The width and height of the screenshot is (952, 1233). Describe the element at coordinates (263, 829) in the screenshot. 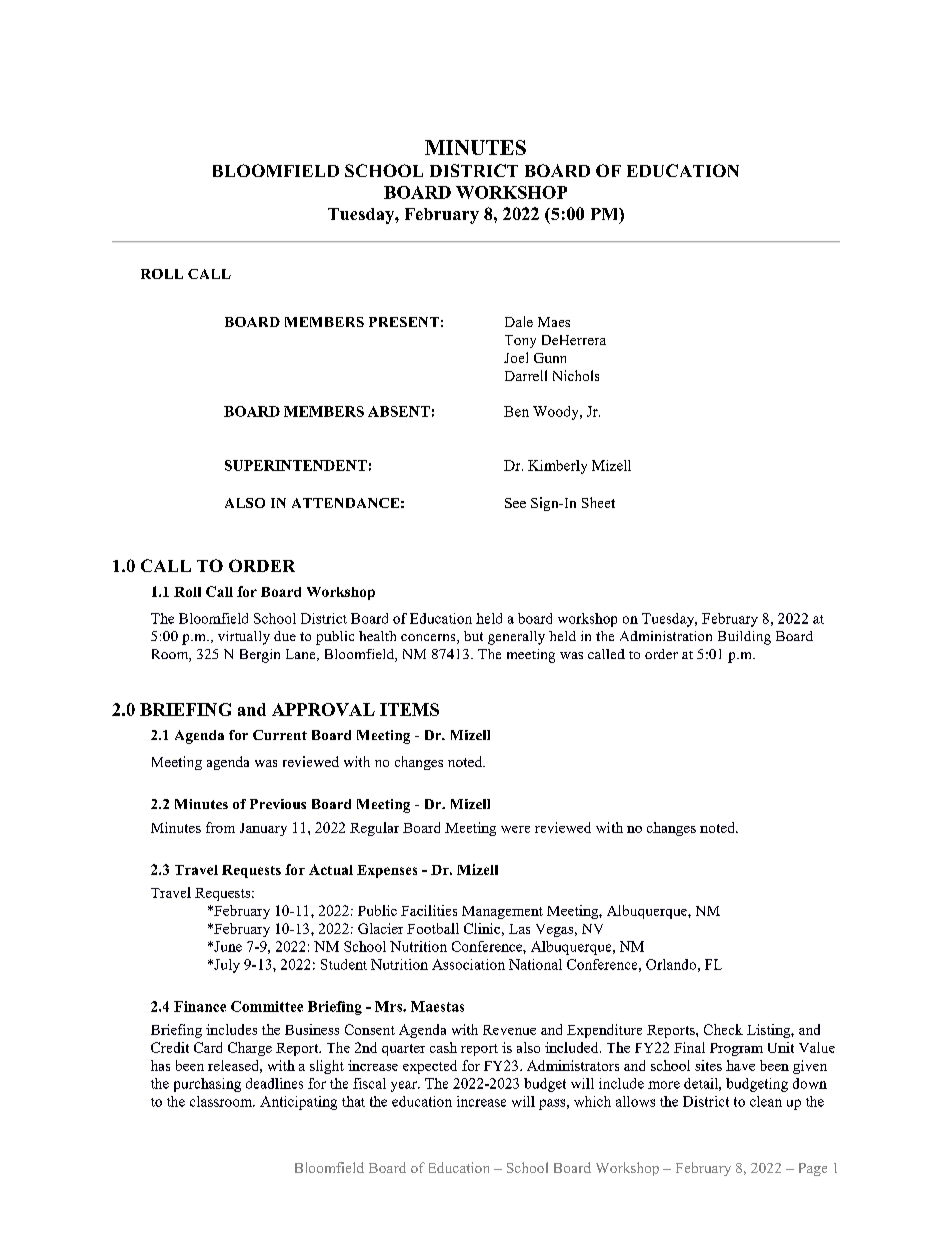

I see `January` at that location.
